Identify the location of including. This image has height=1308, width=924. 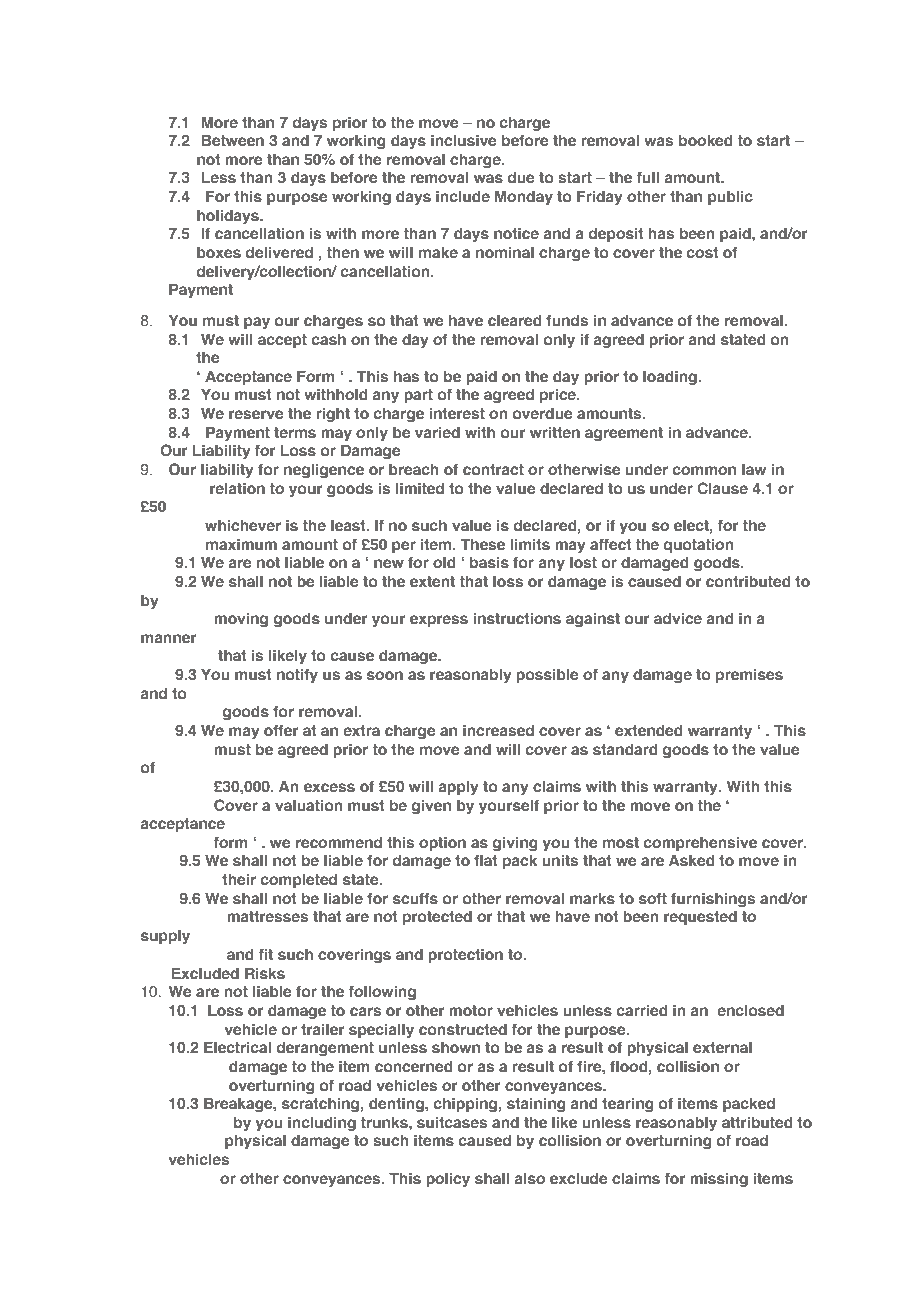
(322, 1124).
